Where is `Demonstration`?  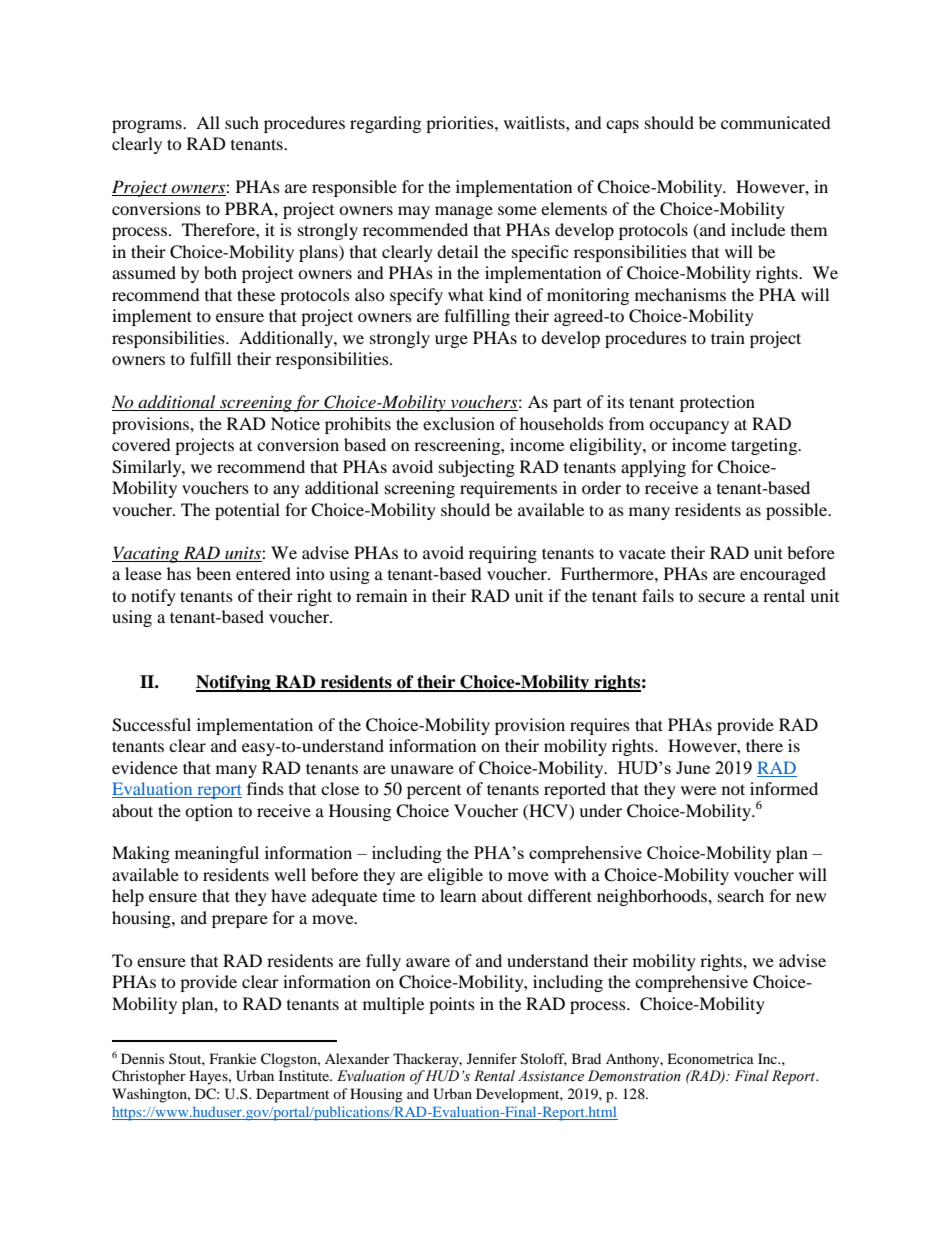 Demonstration is located at coordinates (634, 1076).
